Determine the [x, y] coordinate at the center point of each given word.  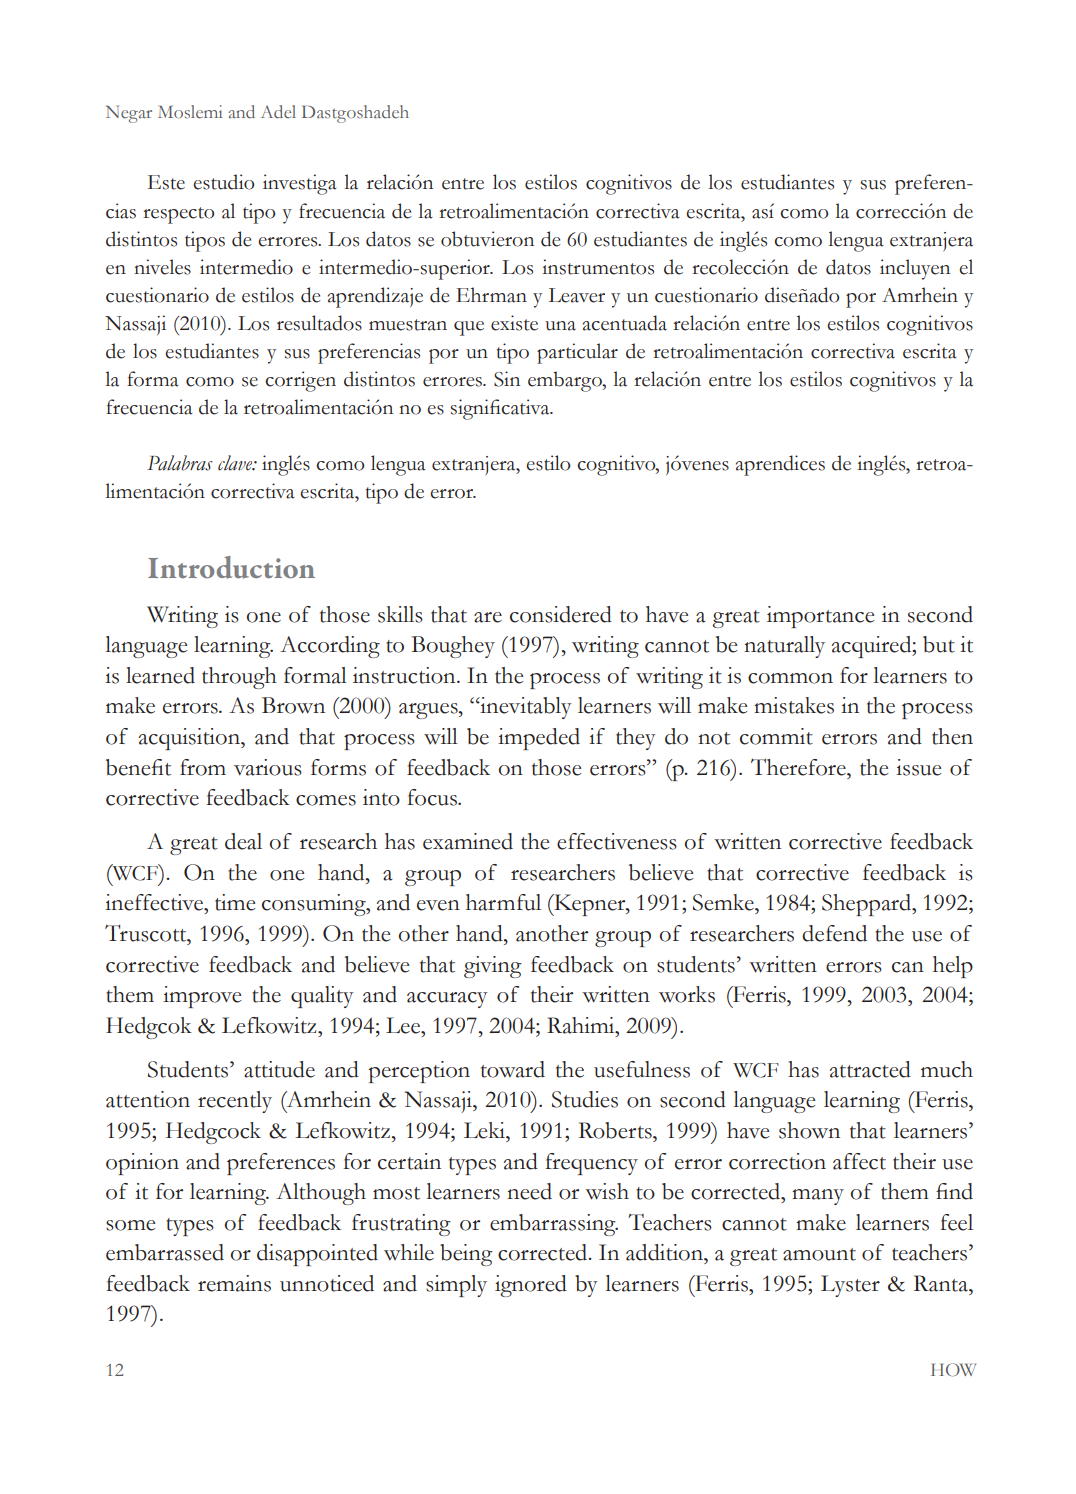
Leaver [576, 295]
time [235, 902]
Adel [278, 112]
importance [820, 617]
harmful [503, 902]
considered [561, 614]
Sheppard [868, 905]
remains [234, 1283]
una [560, 326]
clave [236, 463]
